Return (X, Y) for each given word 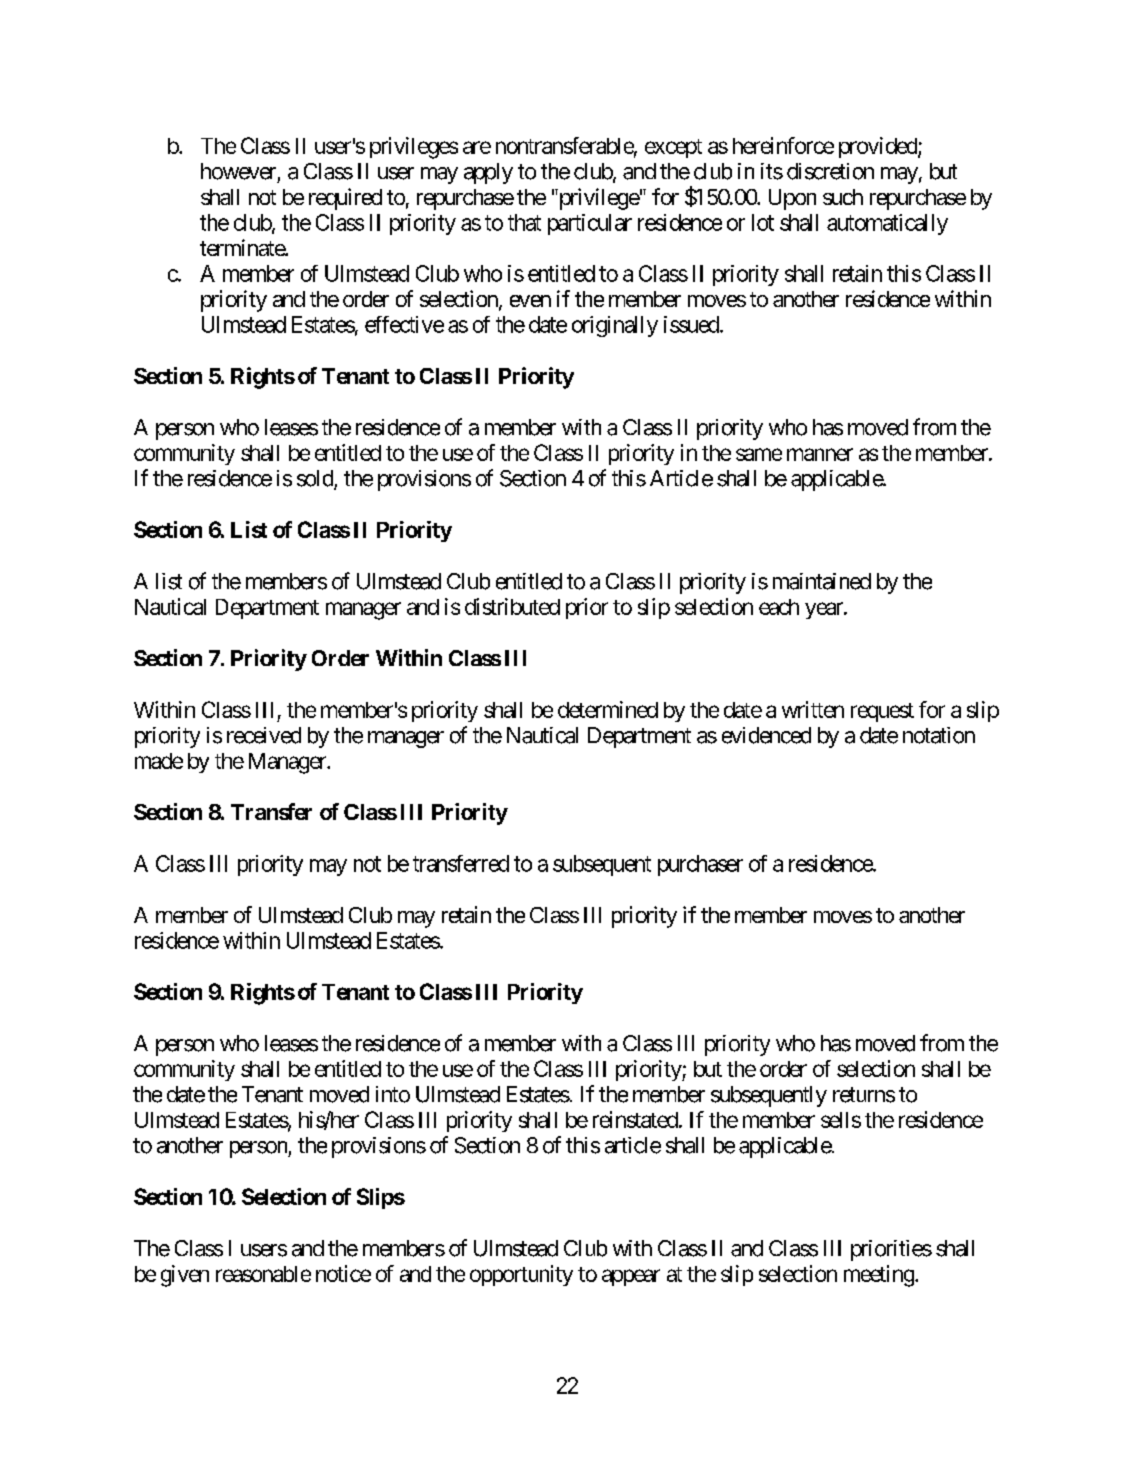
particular (590, 224)
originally (615, 326)
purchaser (700, 865)
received (264, 735)
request (882, 712)
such (843, 197)
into (393, 1094)
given (185, 1276)
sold (316, 479)
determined (608, 709)
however (238, 171)
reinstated (635, 1119)
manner (820, 454)
